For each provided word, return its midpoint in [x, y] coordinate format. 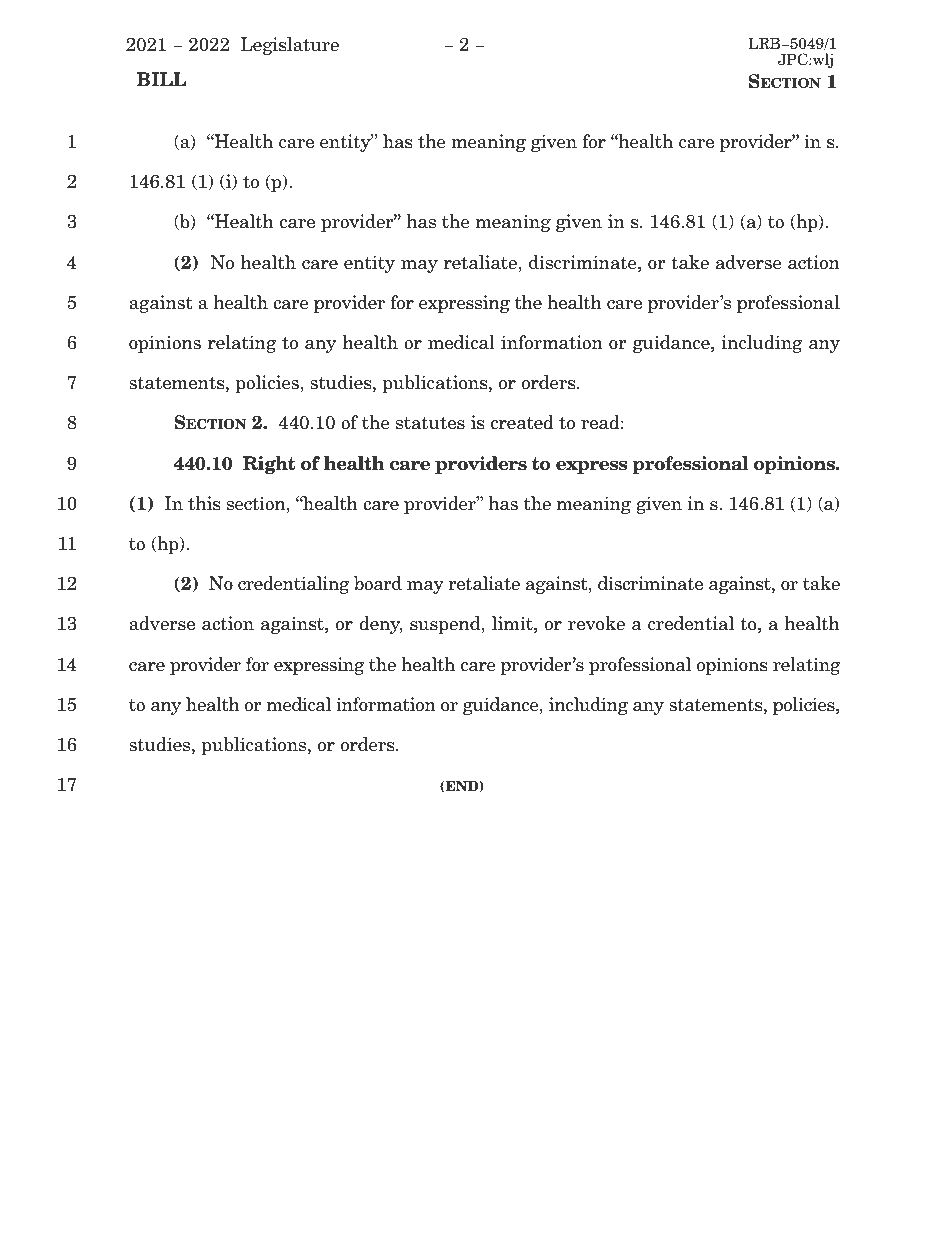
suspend [446, 625]
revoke [596, 623]
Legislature [290, 46]
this [204, 503]
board [378, 583]
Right [269, 465]
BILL [161, 79]
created [522, 422]
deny [380, 625]
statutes [430, 423]
